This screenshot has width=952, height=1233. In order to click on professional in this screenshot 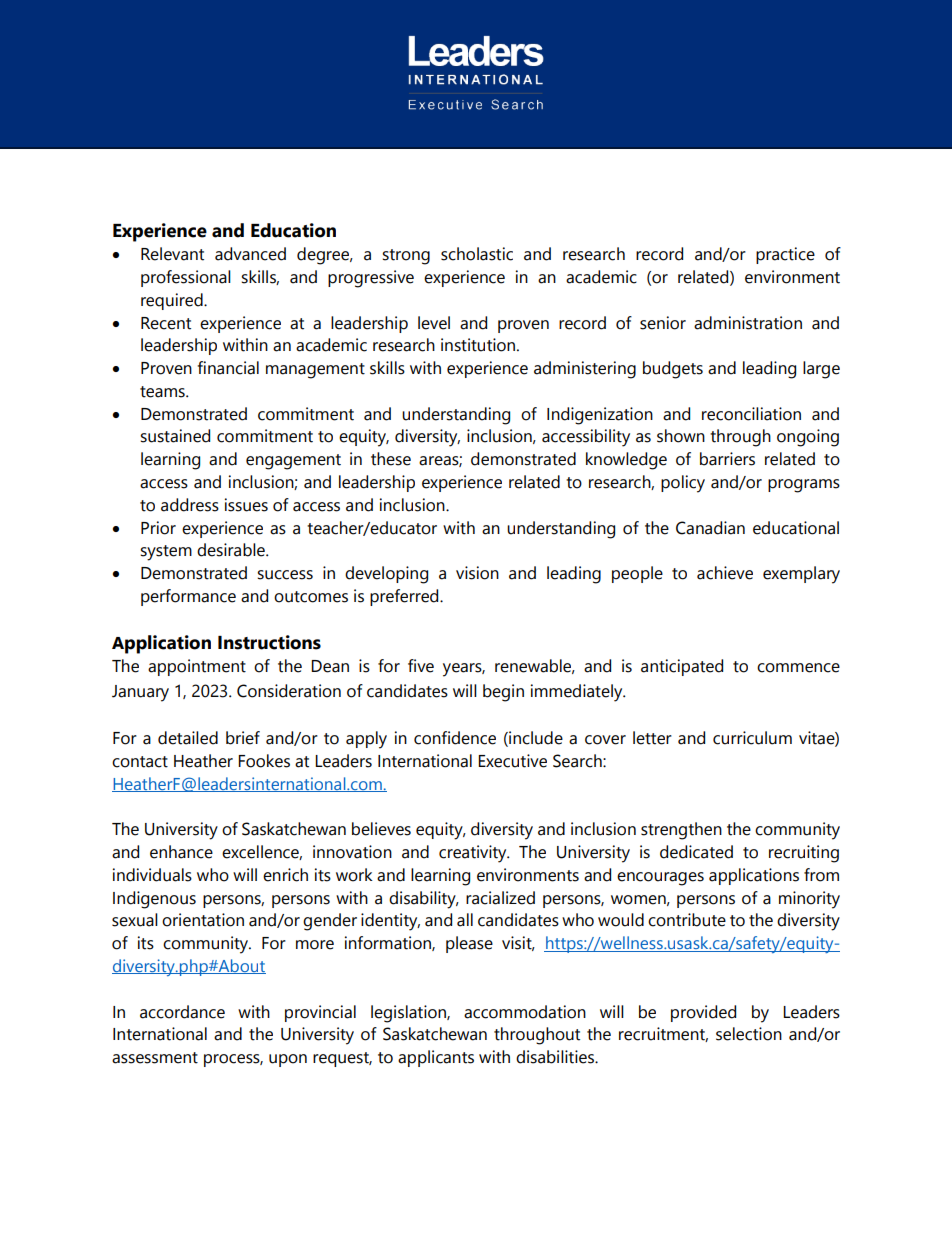, I will do `click(186, 278)`.
